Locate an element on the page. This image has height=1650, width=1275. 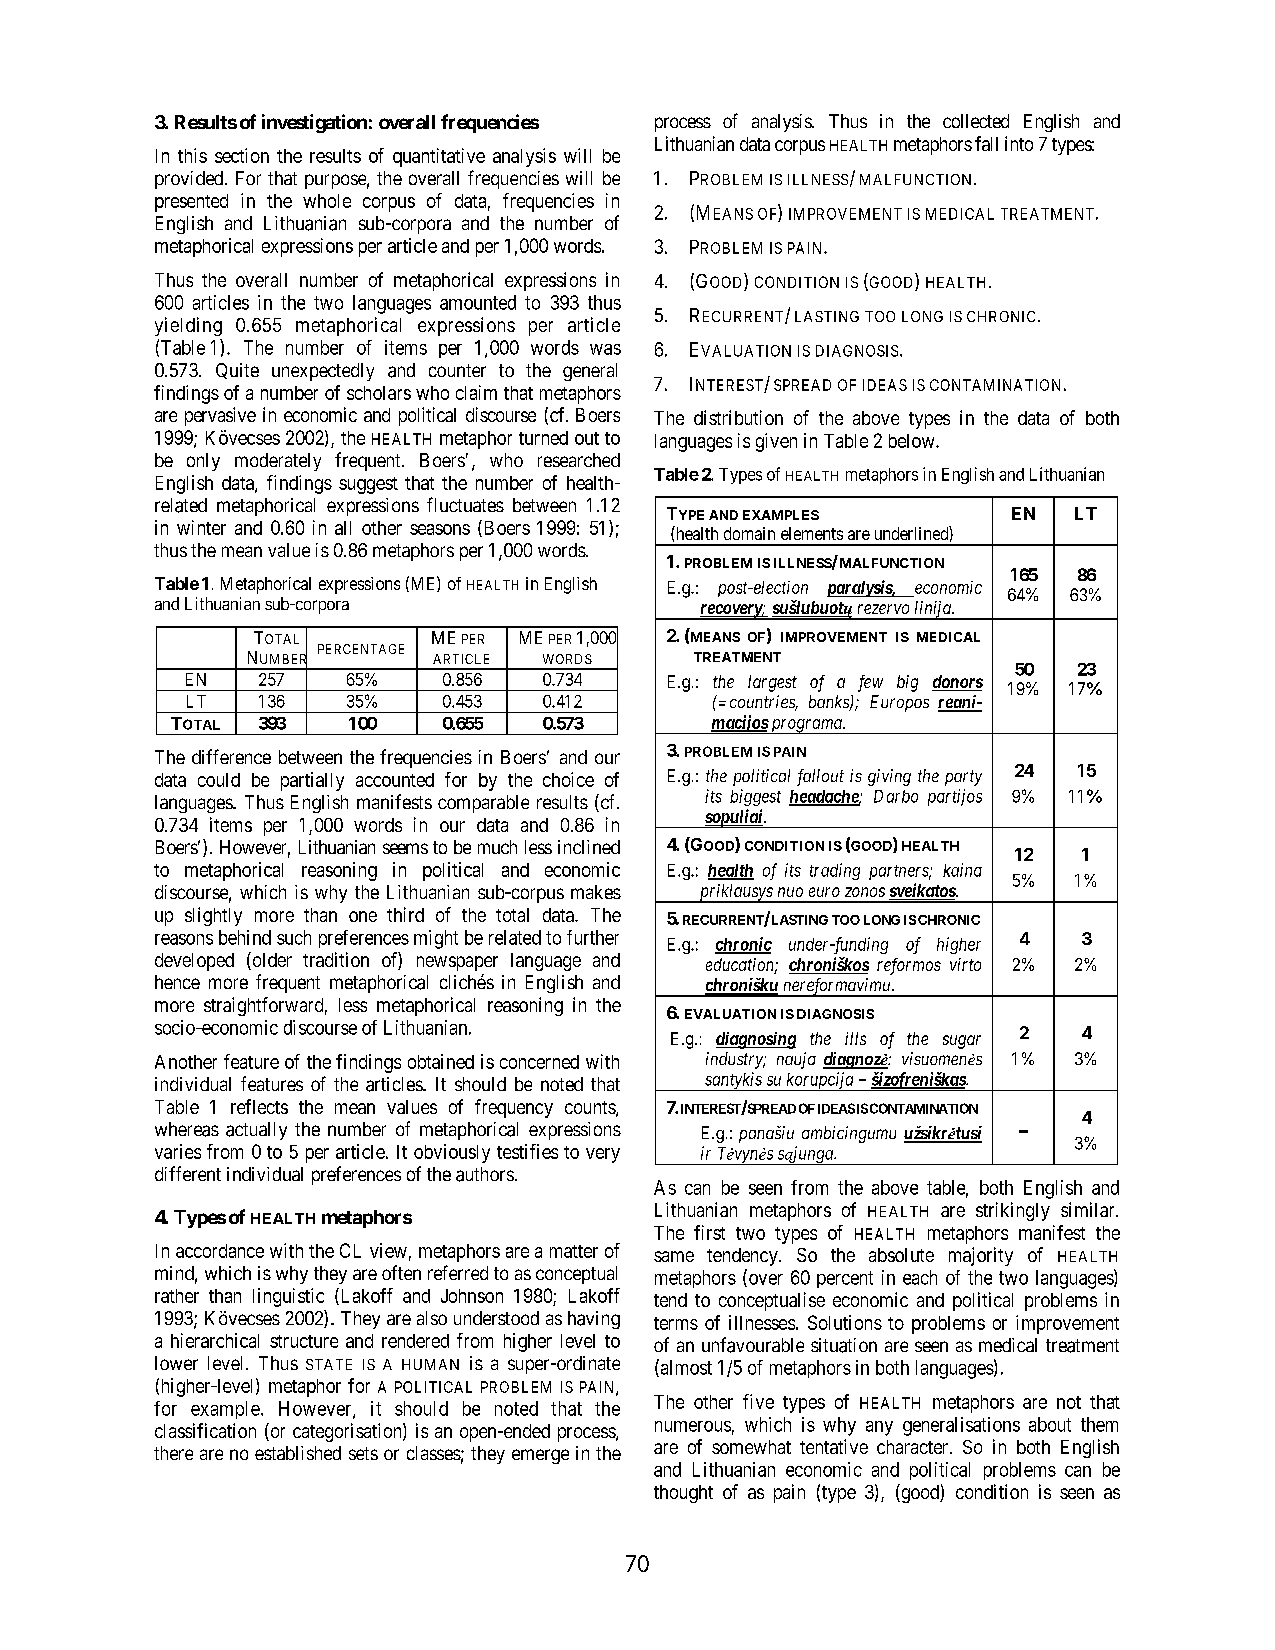
about is located at coordinates (1050, 1424).
